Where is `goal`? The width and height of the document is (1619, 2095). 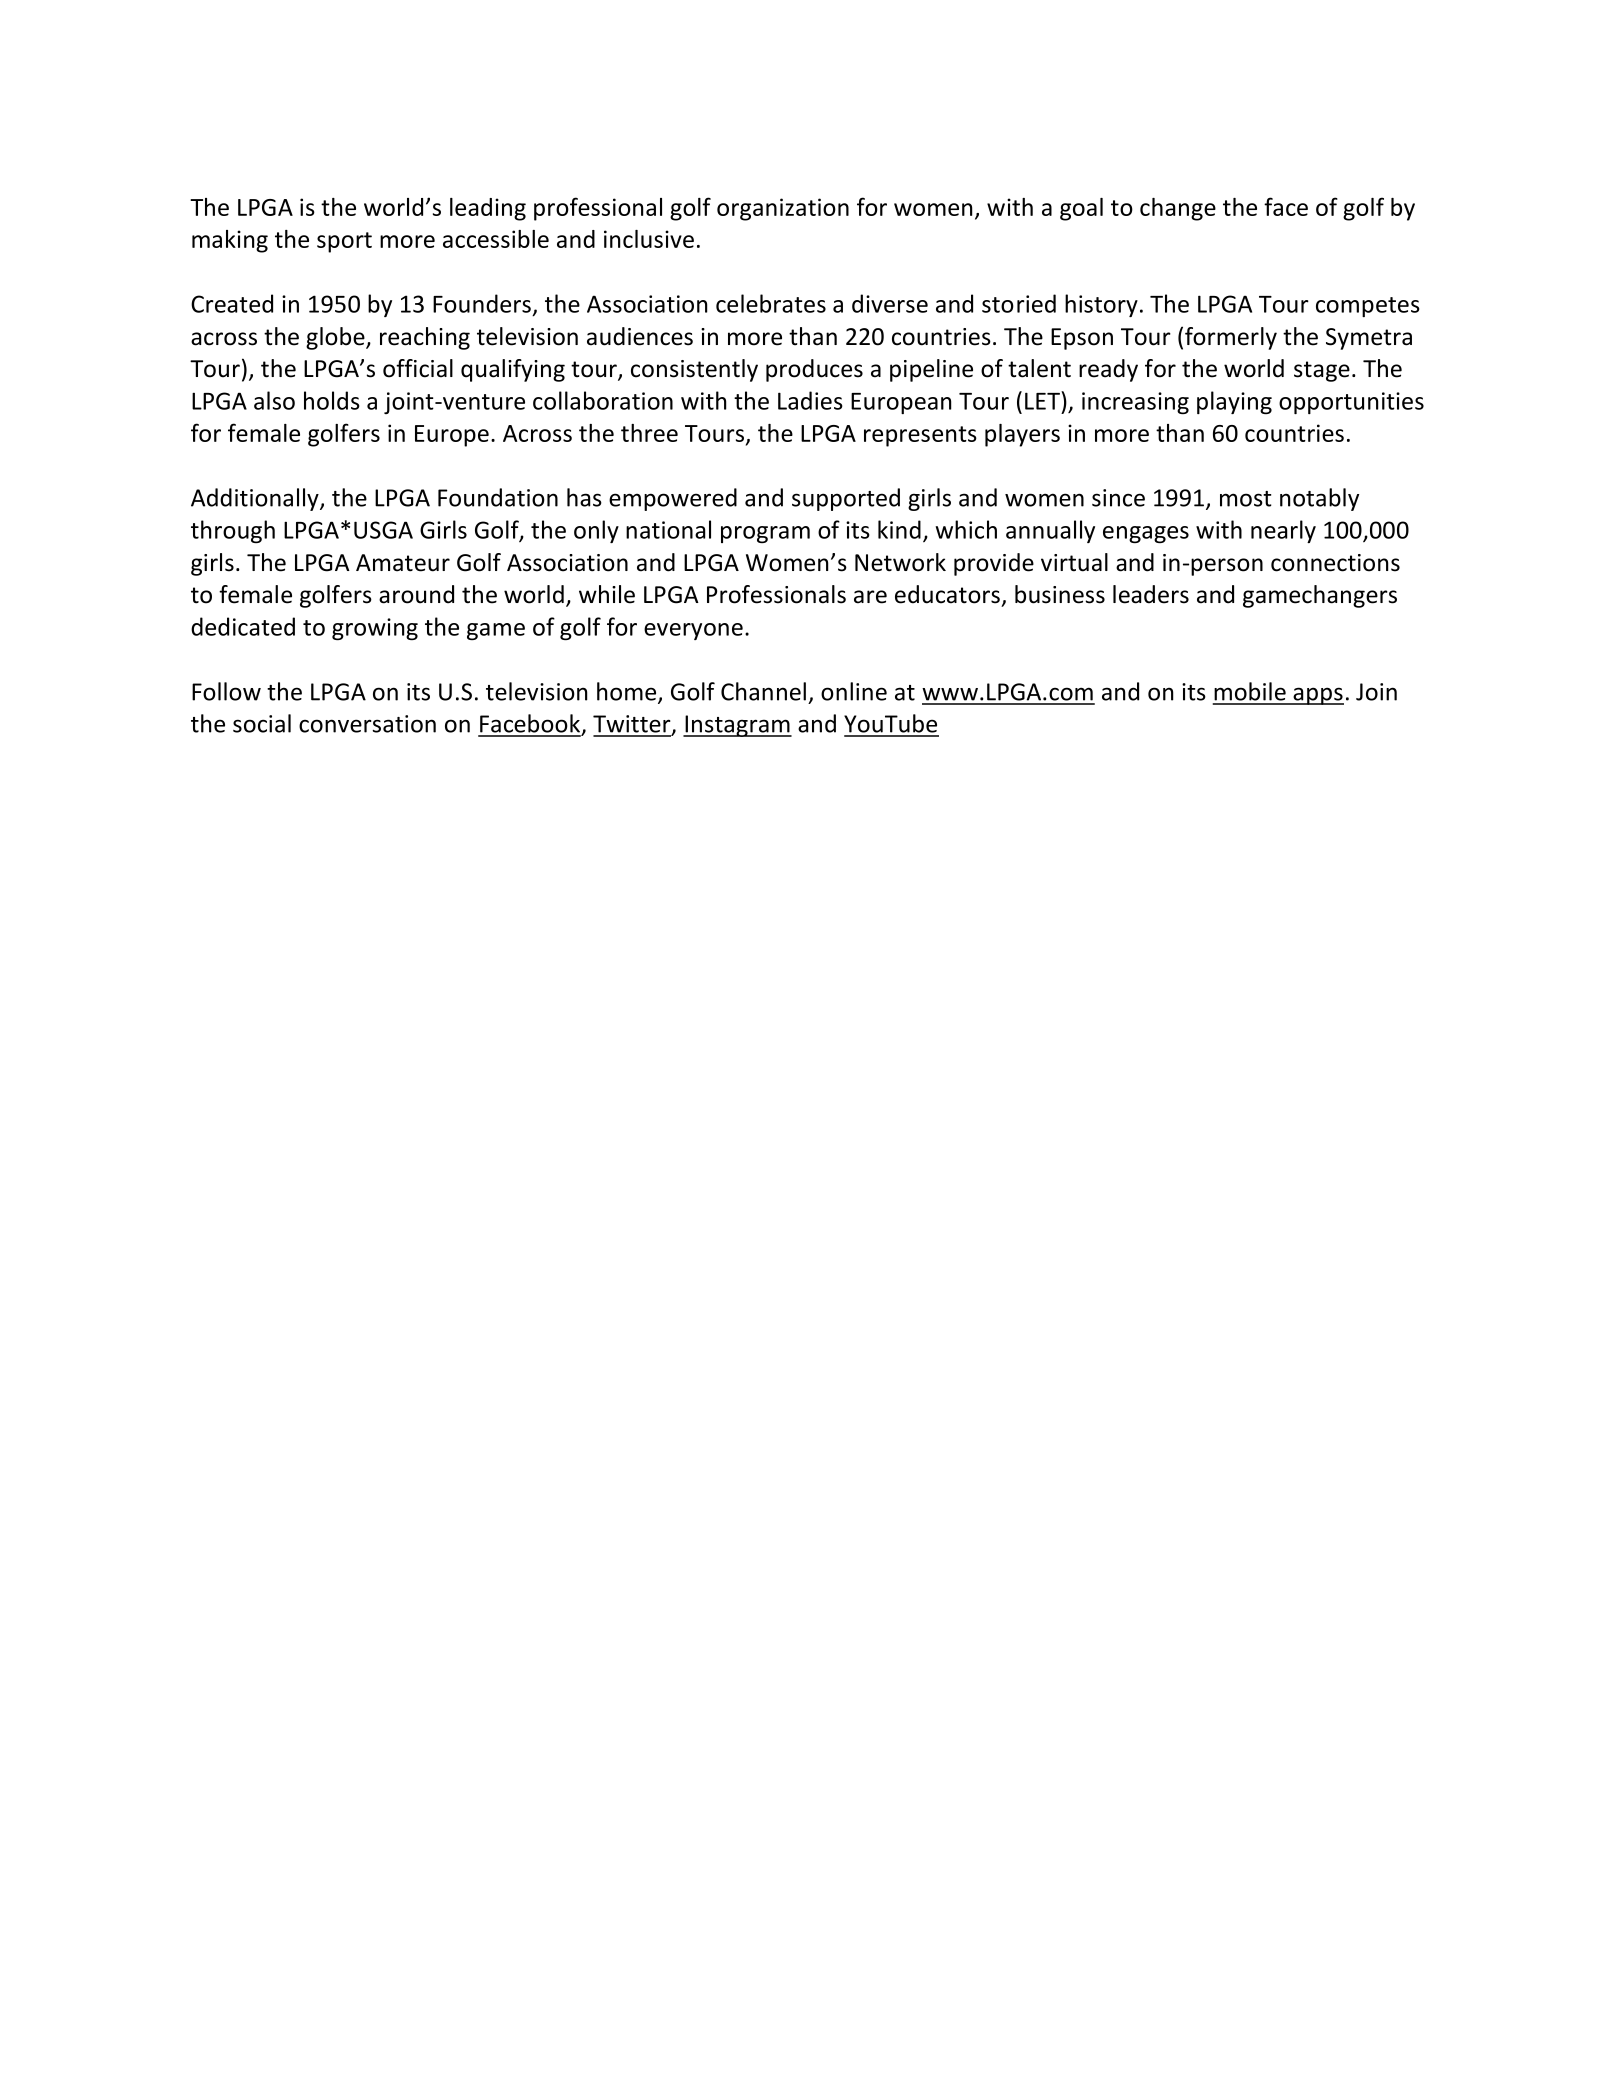 goal is located at coordinates (1081, 209).
